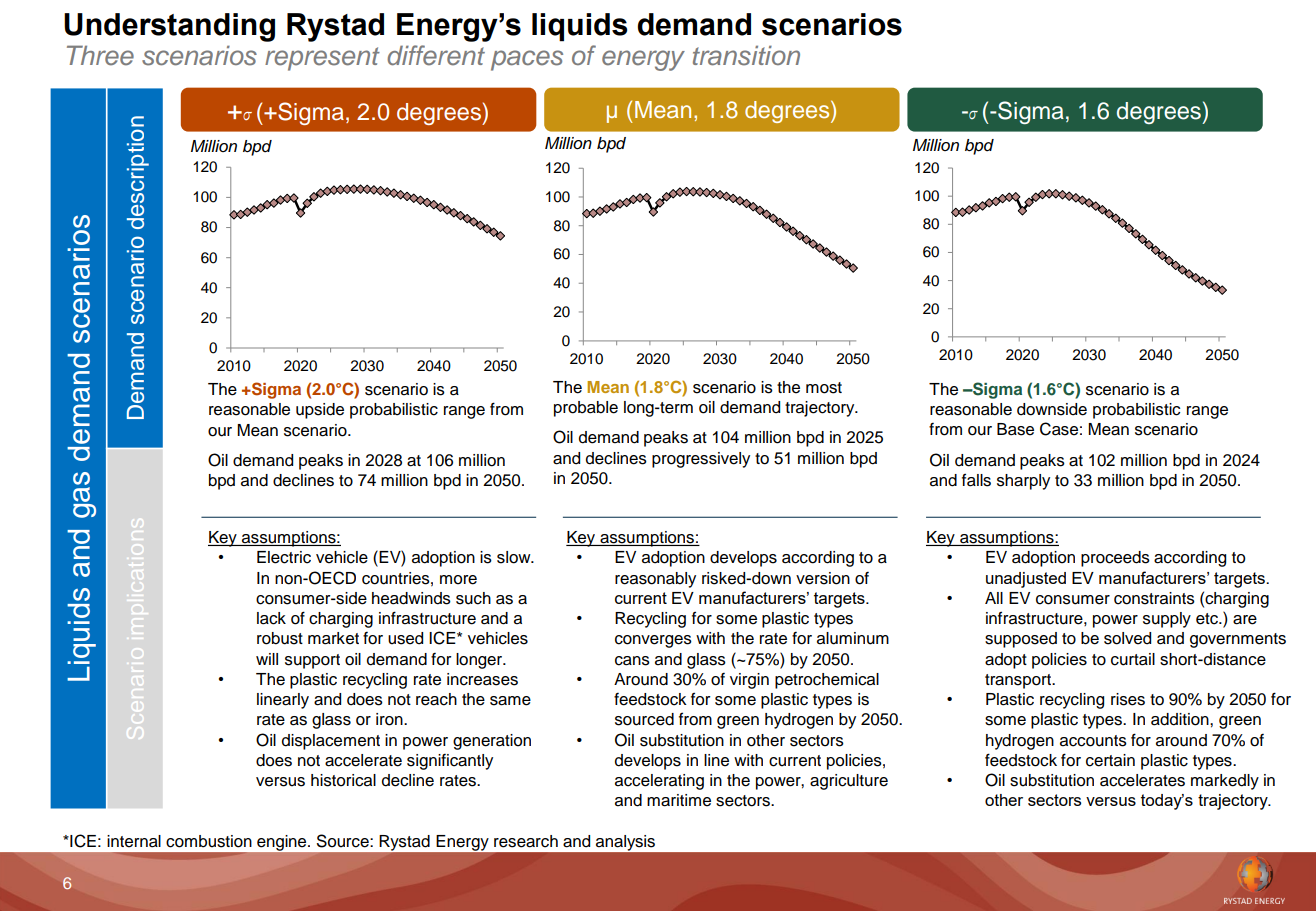 Image resolution: width=1316 pixels, height=911 pixels. Describe the element at coordinates (1127, 638) in the page. I see `solved` at that location.
